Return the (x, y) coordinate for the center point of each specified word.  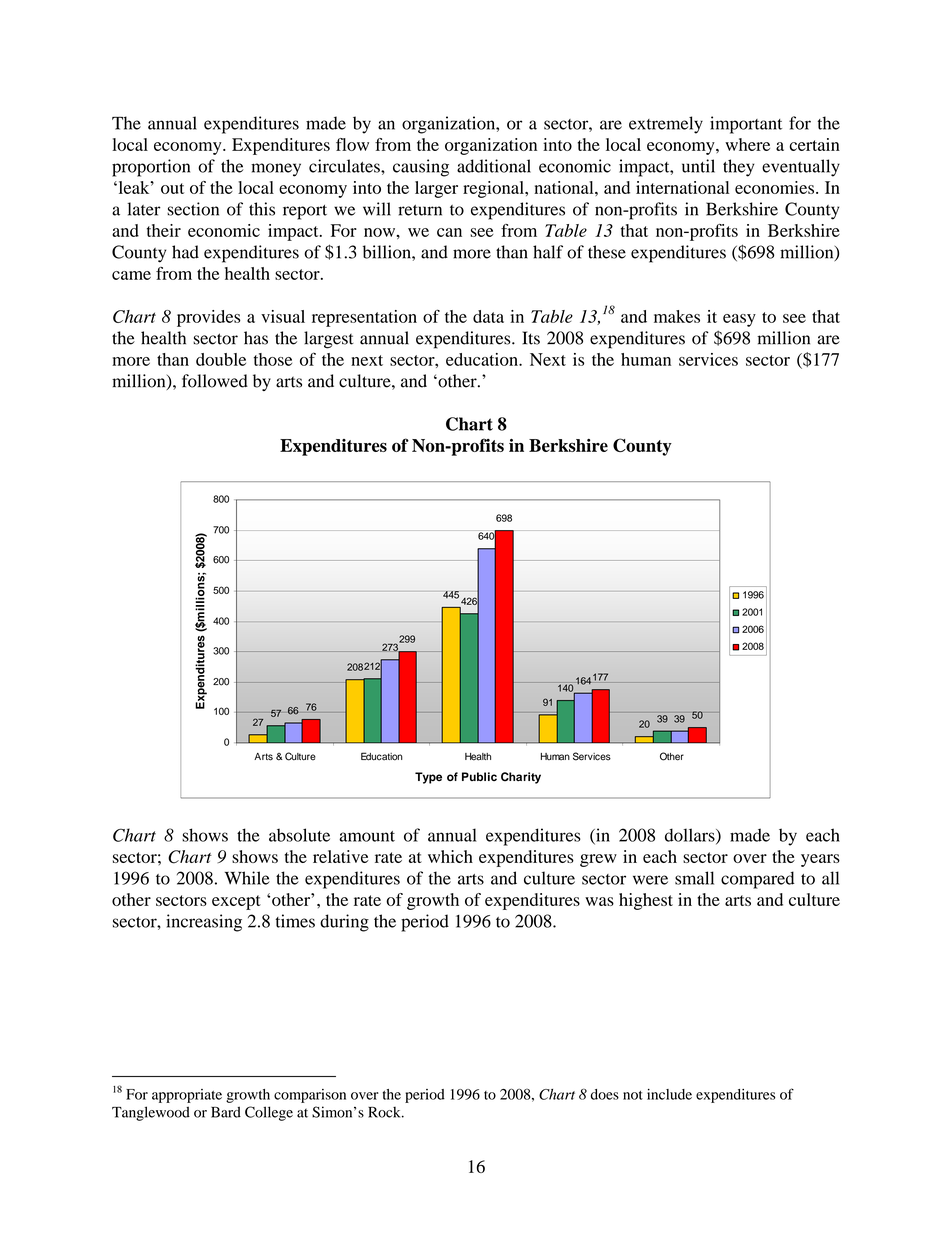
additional (494, 166)
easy (739, 320)
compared (758, 880)
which (450, 856)
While (247, 878)
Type (428, 778)
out (172, 188)
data (488, 316)
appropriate (187, 1096)
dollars (691, 836)
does (605, 1094)
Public (479, 776)
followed (215, 381)
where (747, 144)
